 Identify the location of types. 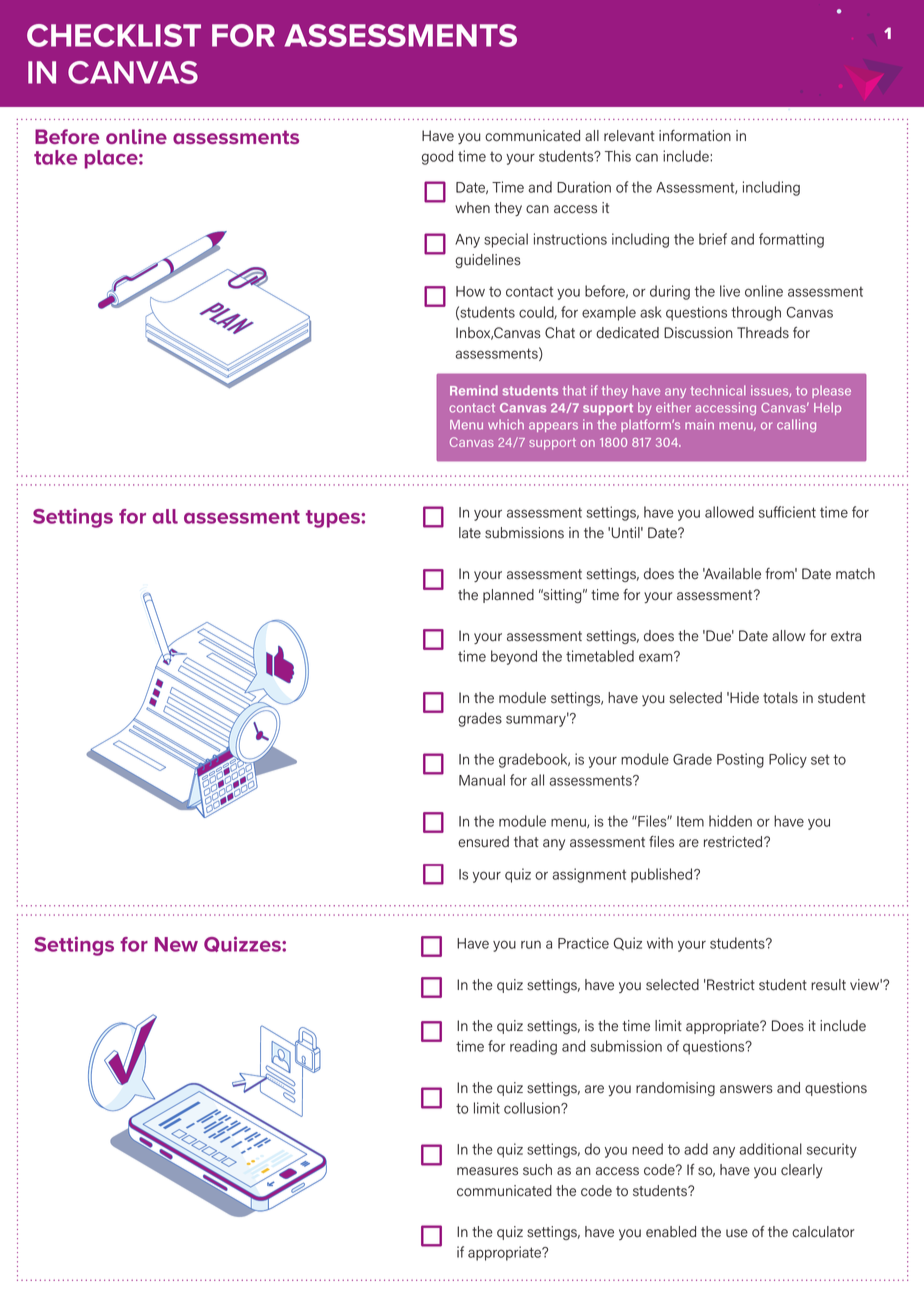
(334, 519).
